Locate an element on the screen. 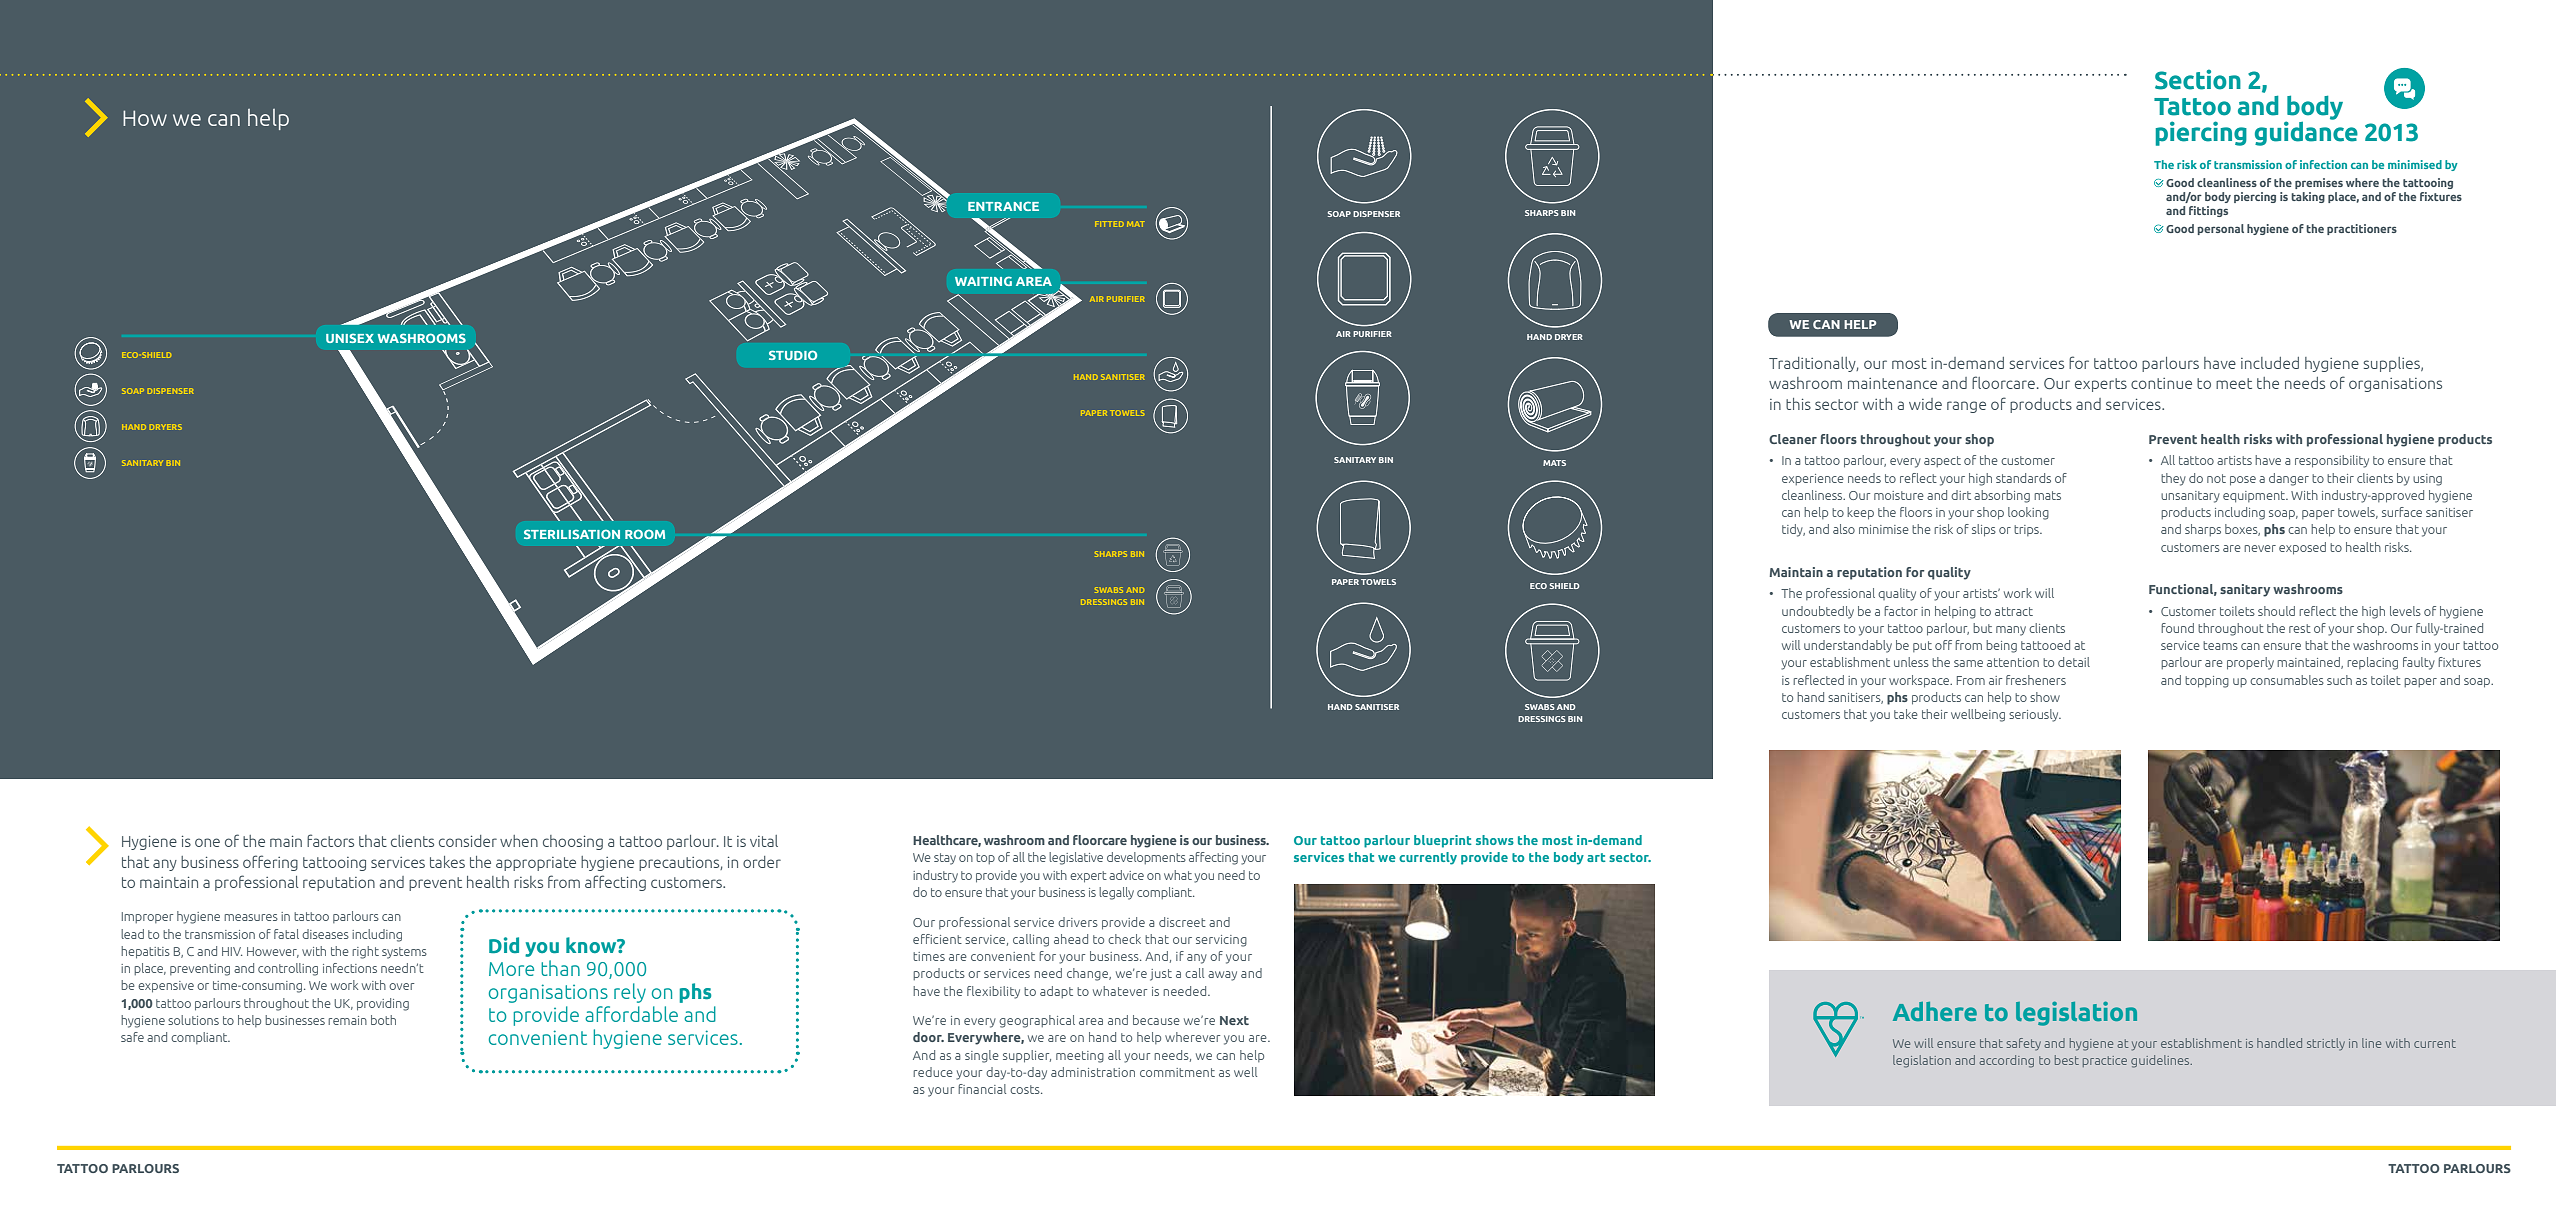  continue is located at coordinates (2161, 383).
